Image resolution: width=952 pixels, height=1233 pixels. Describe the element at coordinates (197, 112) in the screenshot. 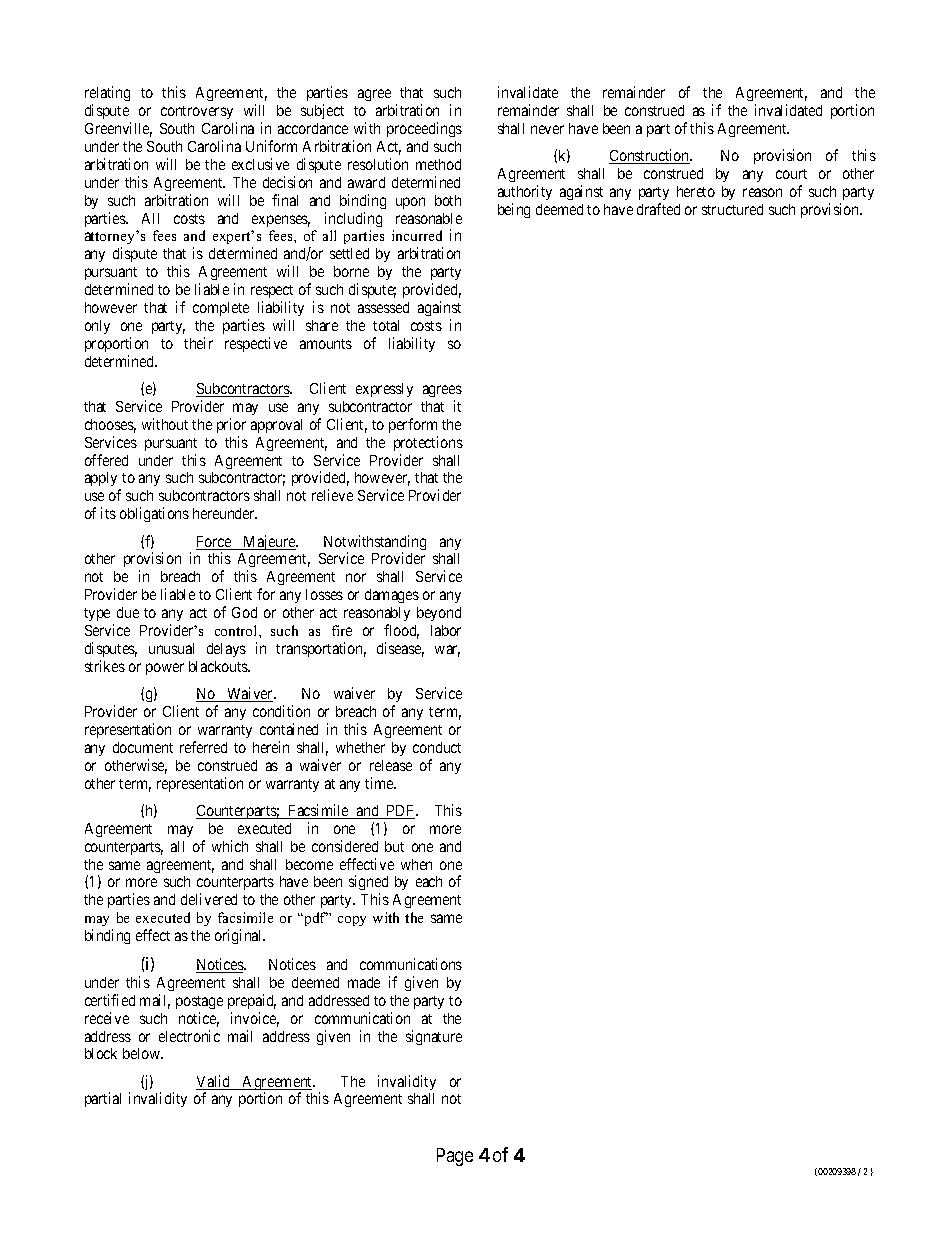

I see `controversy` at that location.
